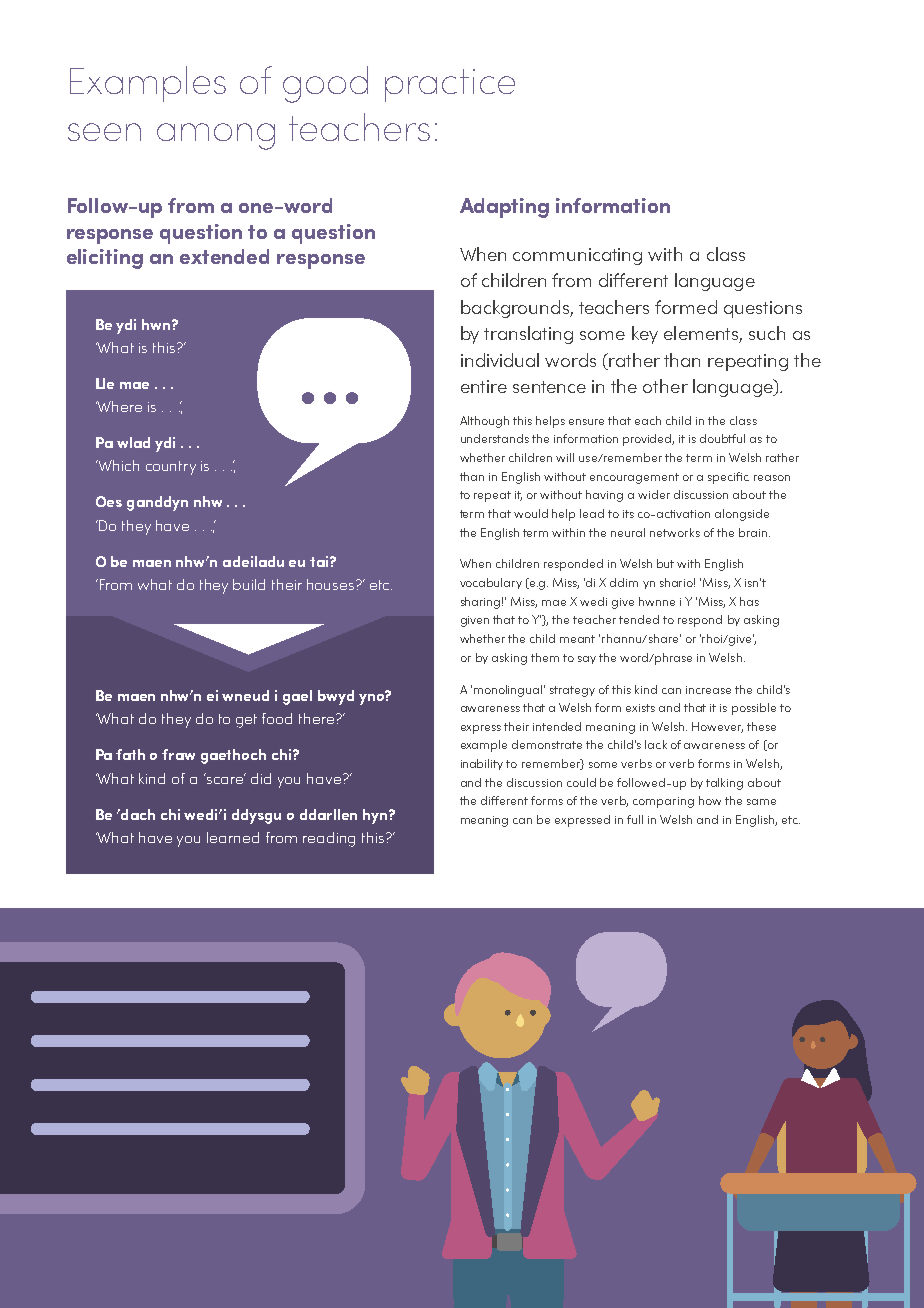 Image resolution: width=924 pixels, height=1308 pixels. I want to click on Adapting, so click(504, 208).
